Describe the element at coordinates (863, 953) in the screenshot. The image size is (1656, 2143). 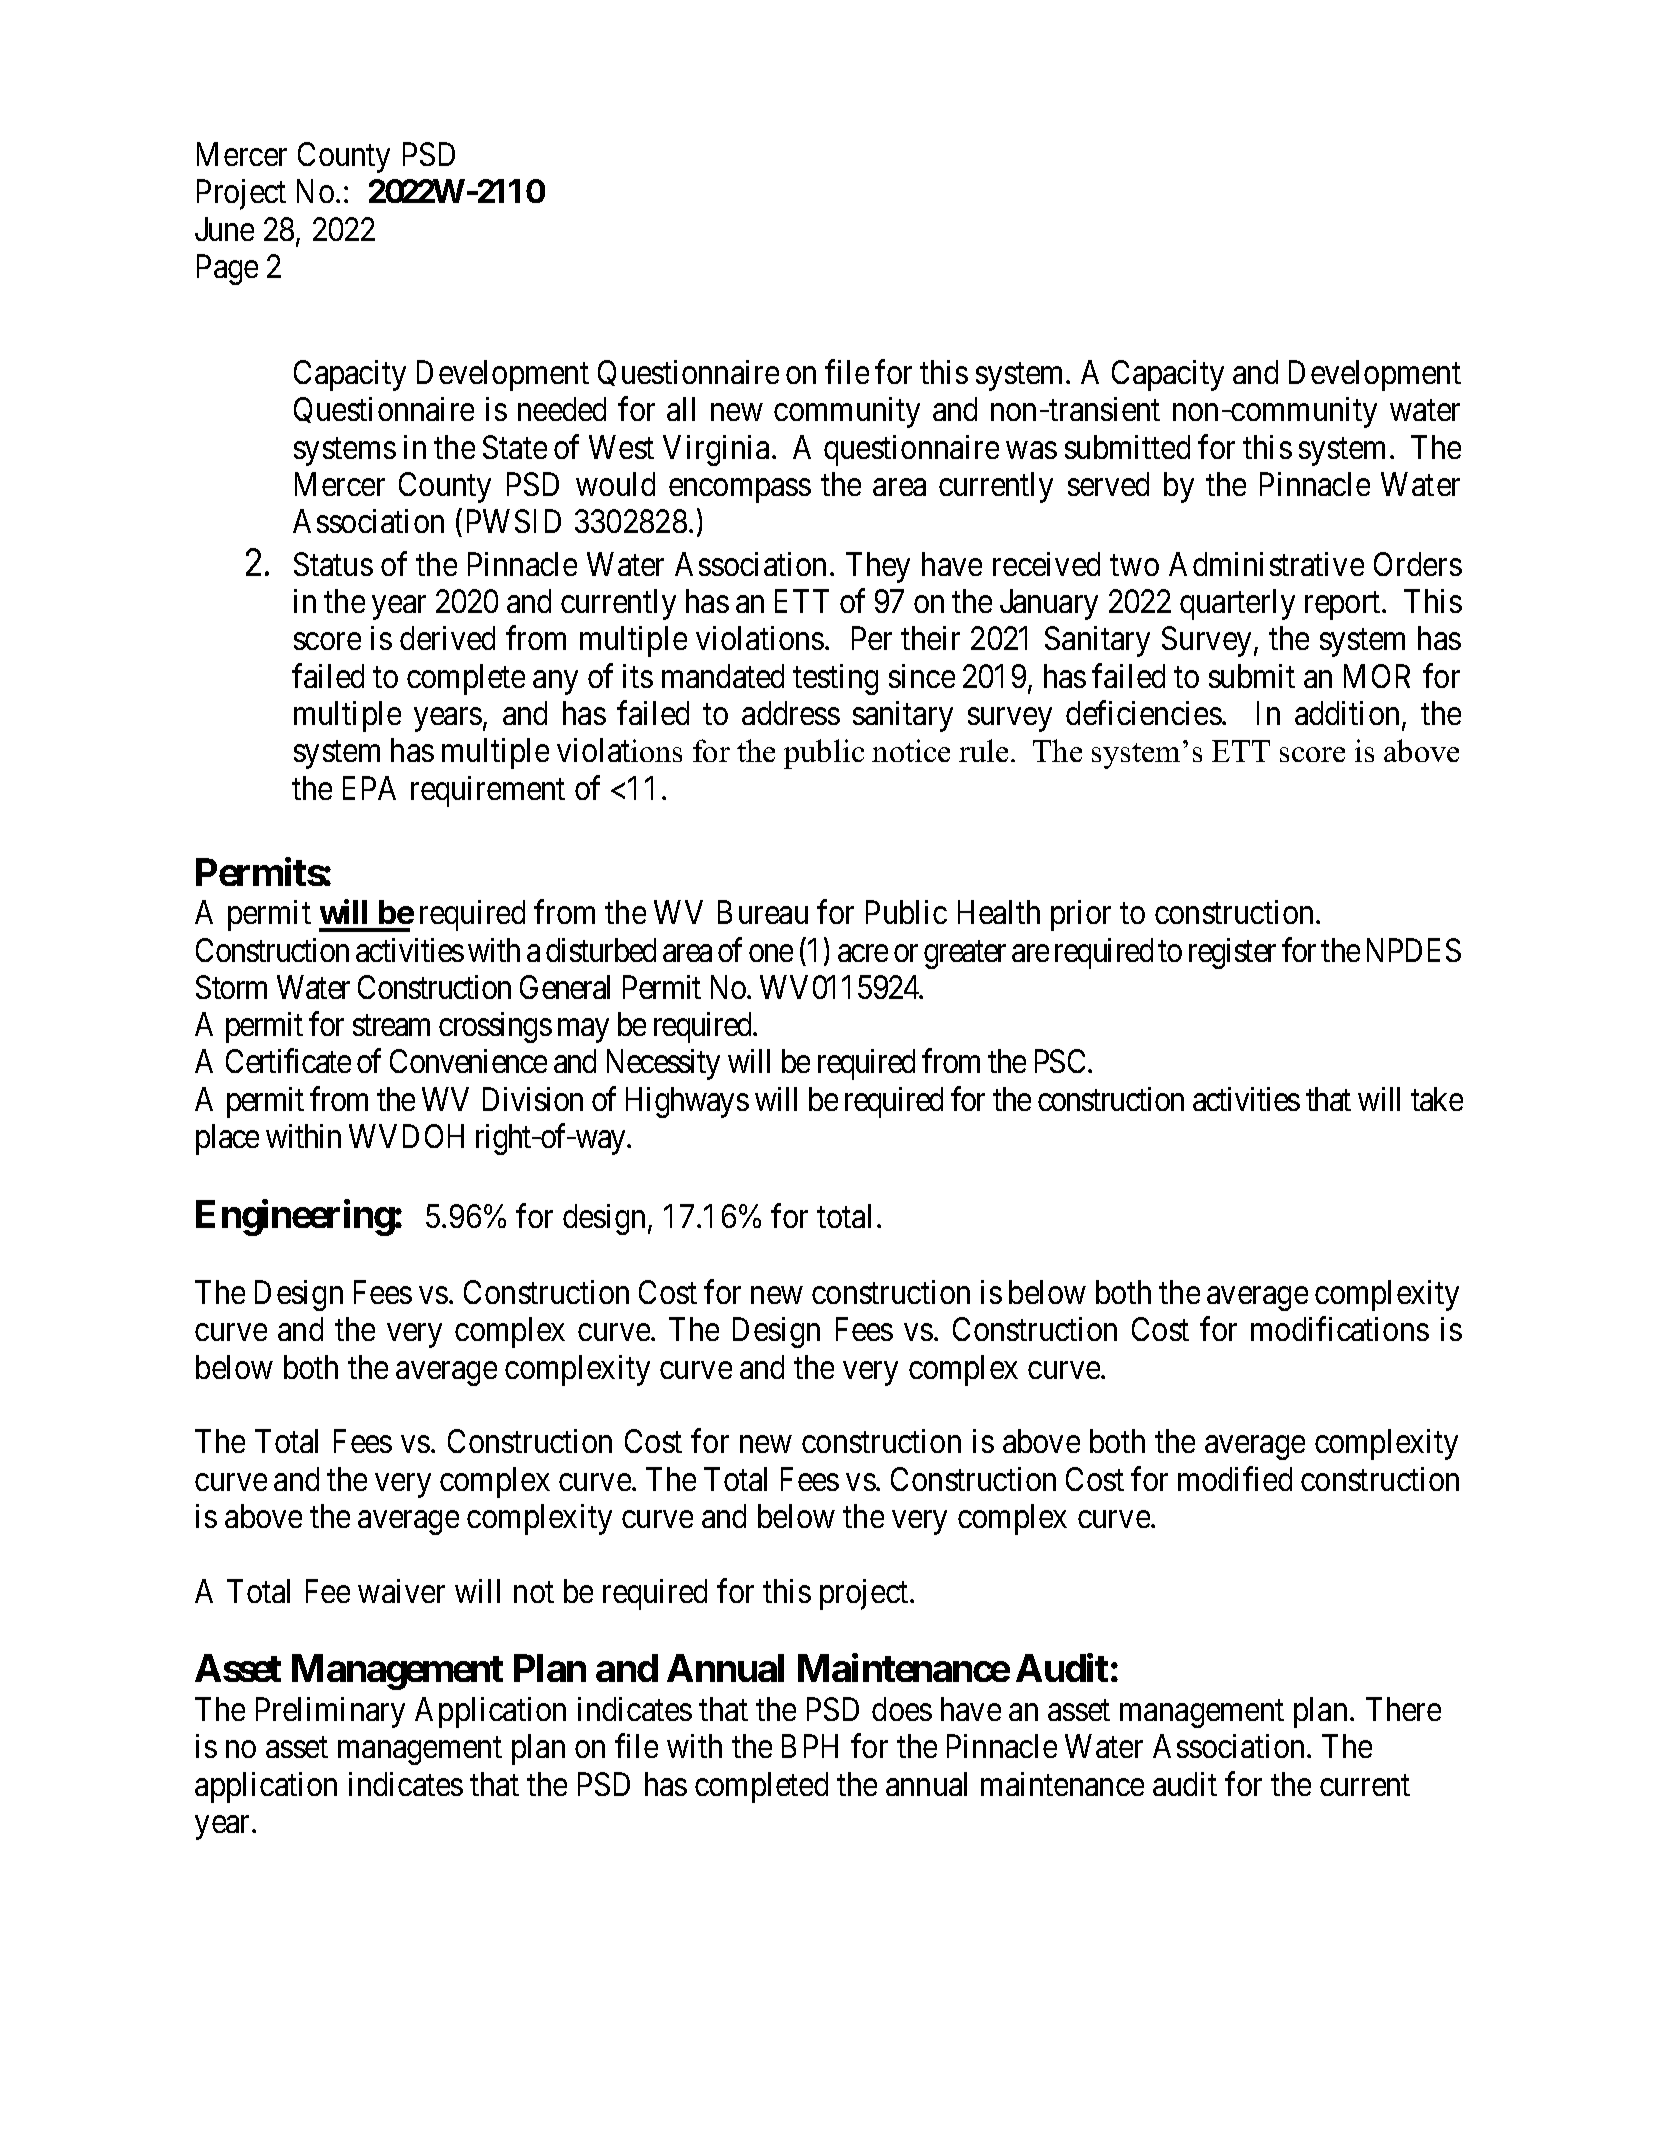
I see `acre` at that location.
